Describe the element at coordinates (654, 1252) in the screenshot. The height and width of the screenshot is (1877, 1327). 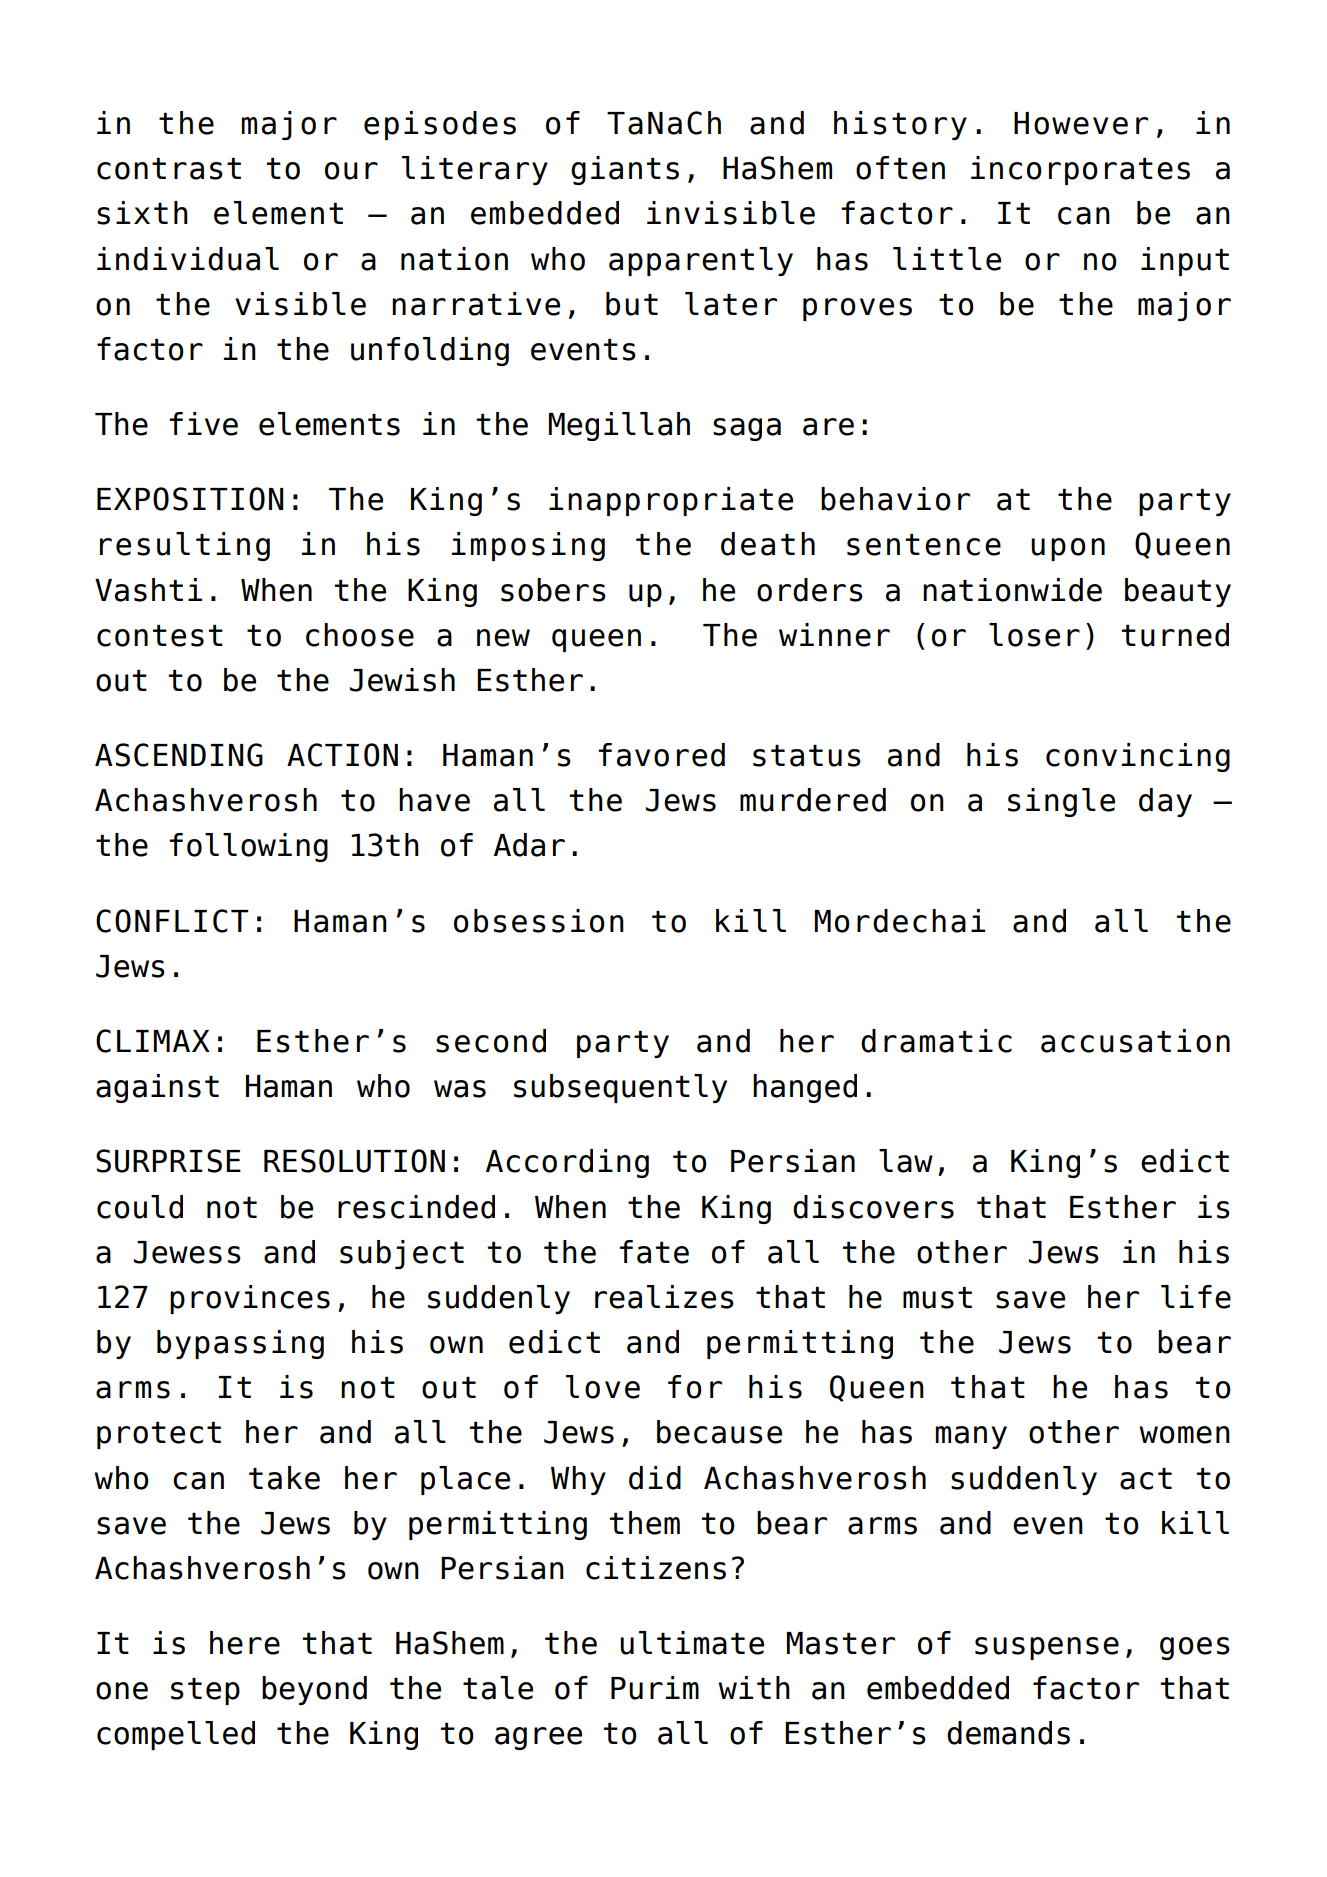
I see `fate` at that location.
